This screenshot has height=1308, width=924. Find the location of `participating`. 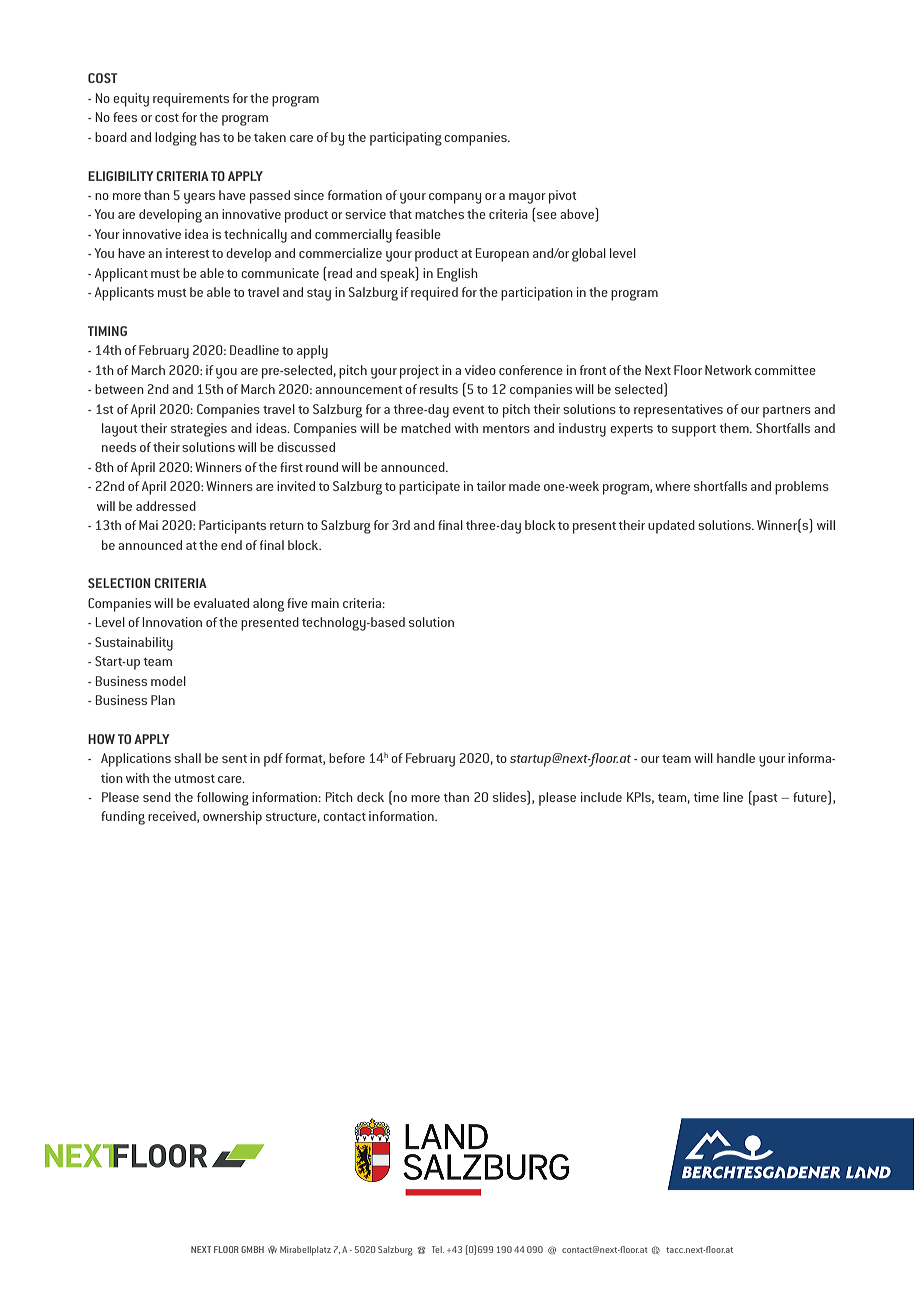

participating is located at coordinates (406, 139).
